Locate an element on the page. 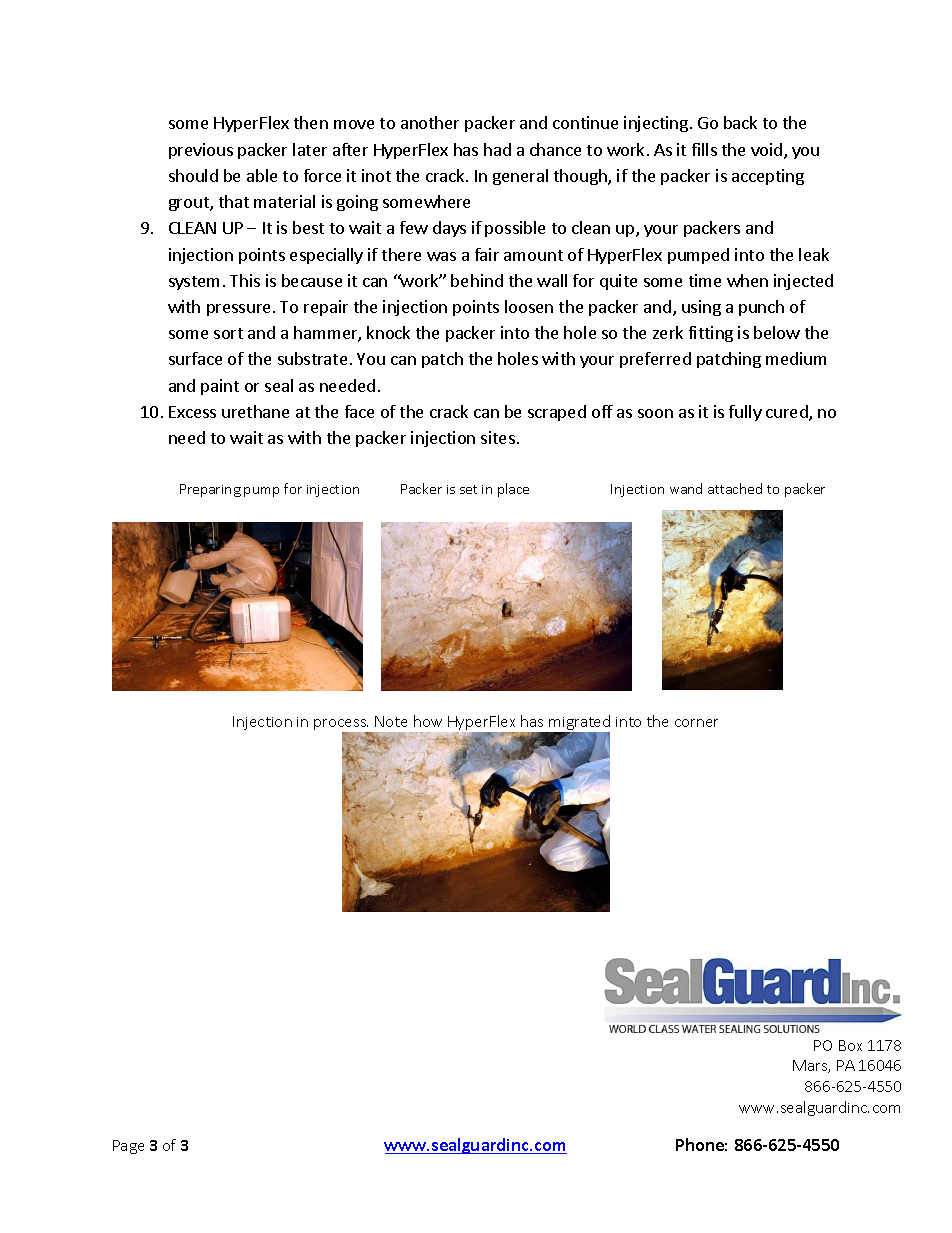  Preparing is located at coordinates (210, 490).
